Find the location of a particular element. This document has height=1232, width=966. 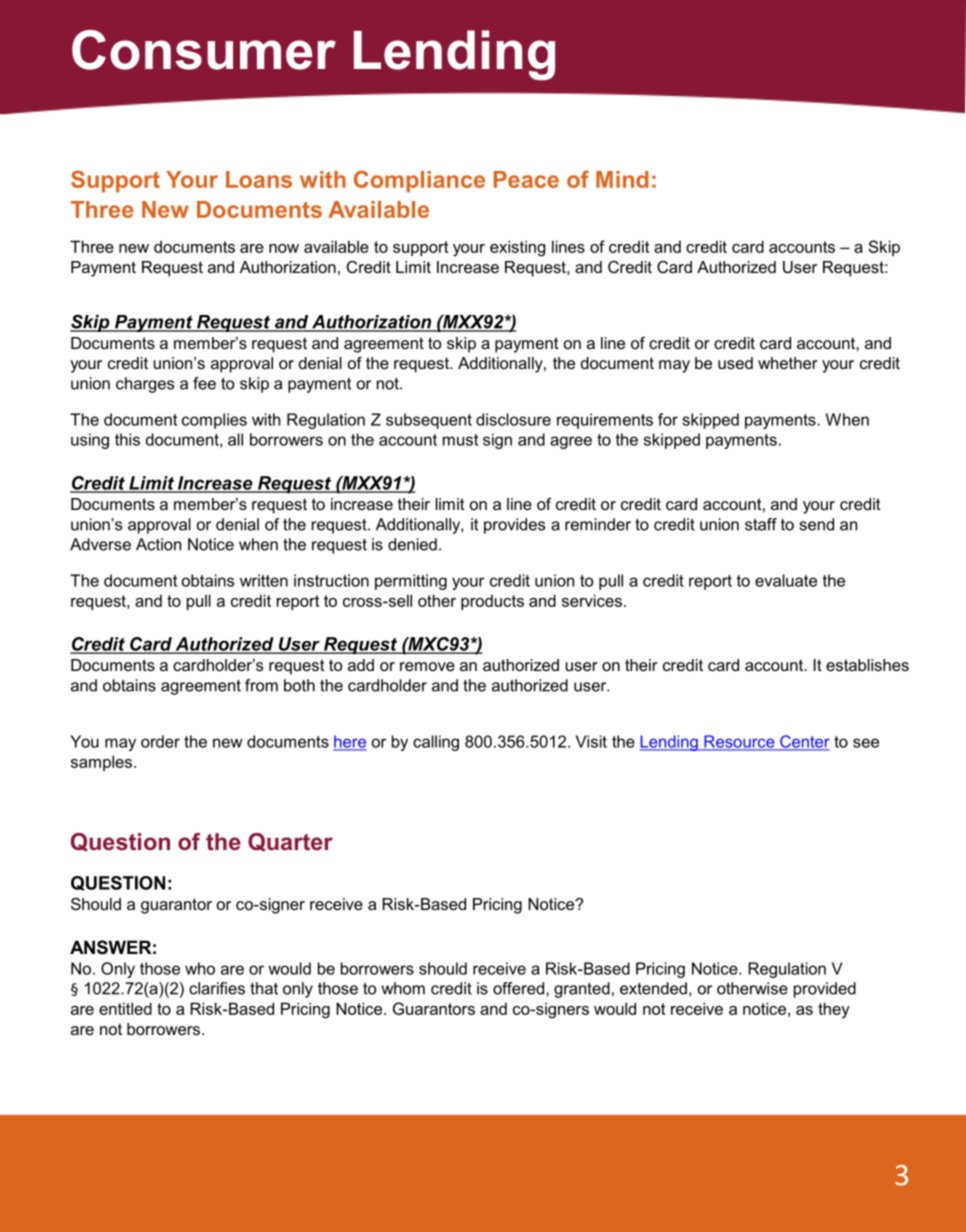

clarifies is located at coordinates (217, 988).
